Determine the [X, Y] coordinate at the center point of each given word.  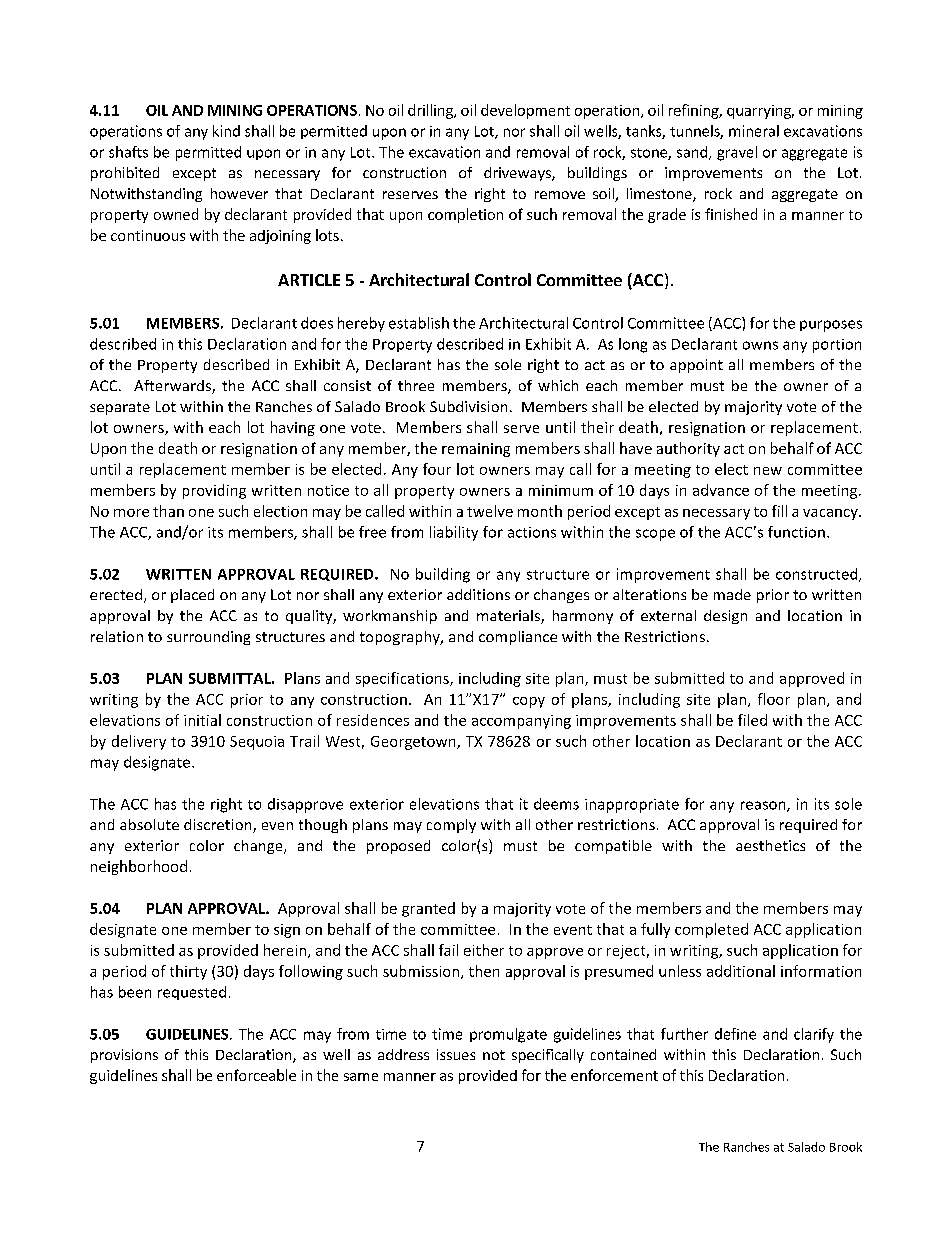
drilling [432, 111]
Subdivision [468, 406]
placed [192, 596]
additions [478, 594]
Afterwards [173, 387]
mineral [754, 131]
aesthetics [770, 845]
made [732, 594]
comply [451, 826]
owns [760, 345]
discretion [219, 826]
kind [226, 131]
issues [456, 1054]
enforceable [256, 1075]
